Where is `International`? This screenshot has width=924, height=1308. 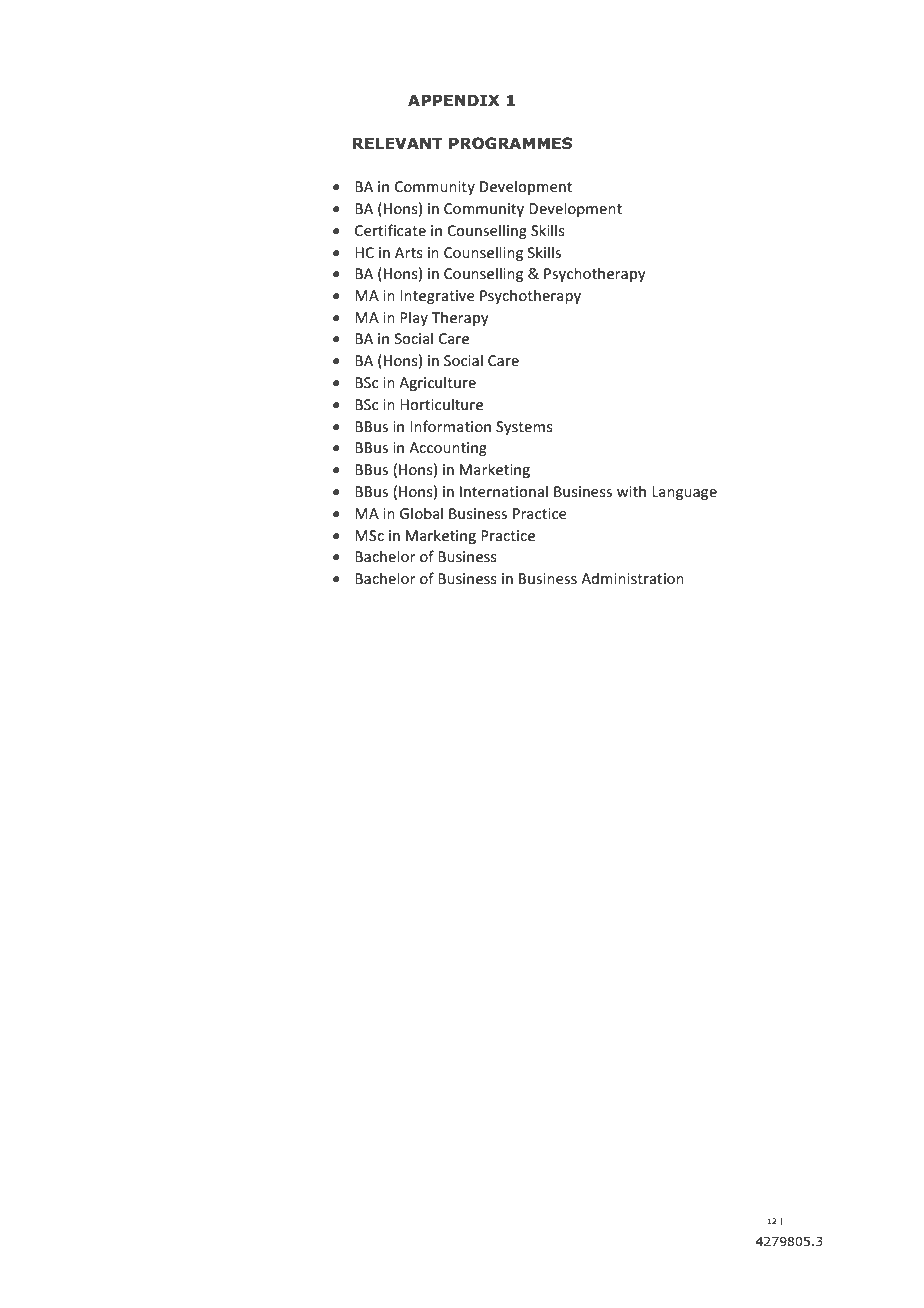 International is located at coordinates (504, 491).
